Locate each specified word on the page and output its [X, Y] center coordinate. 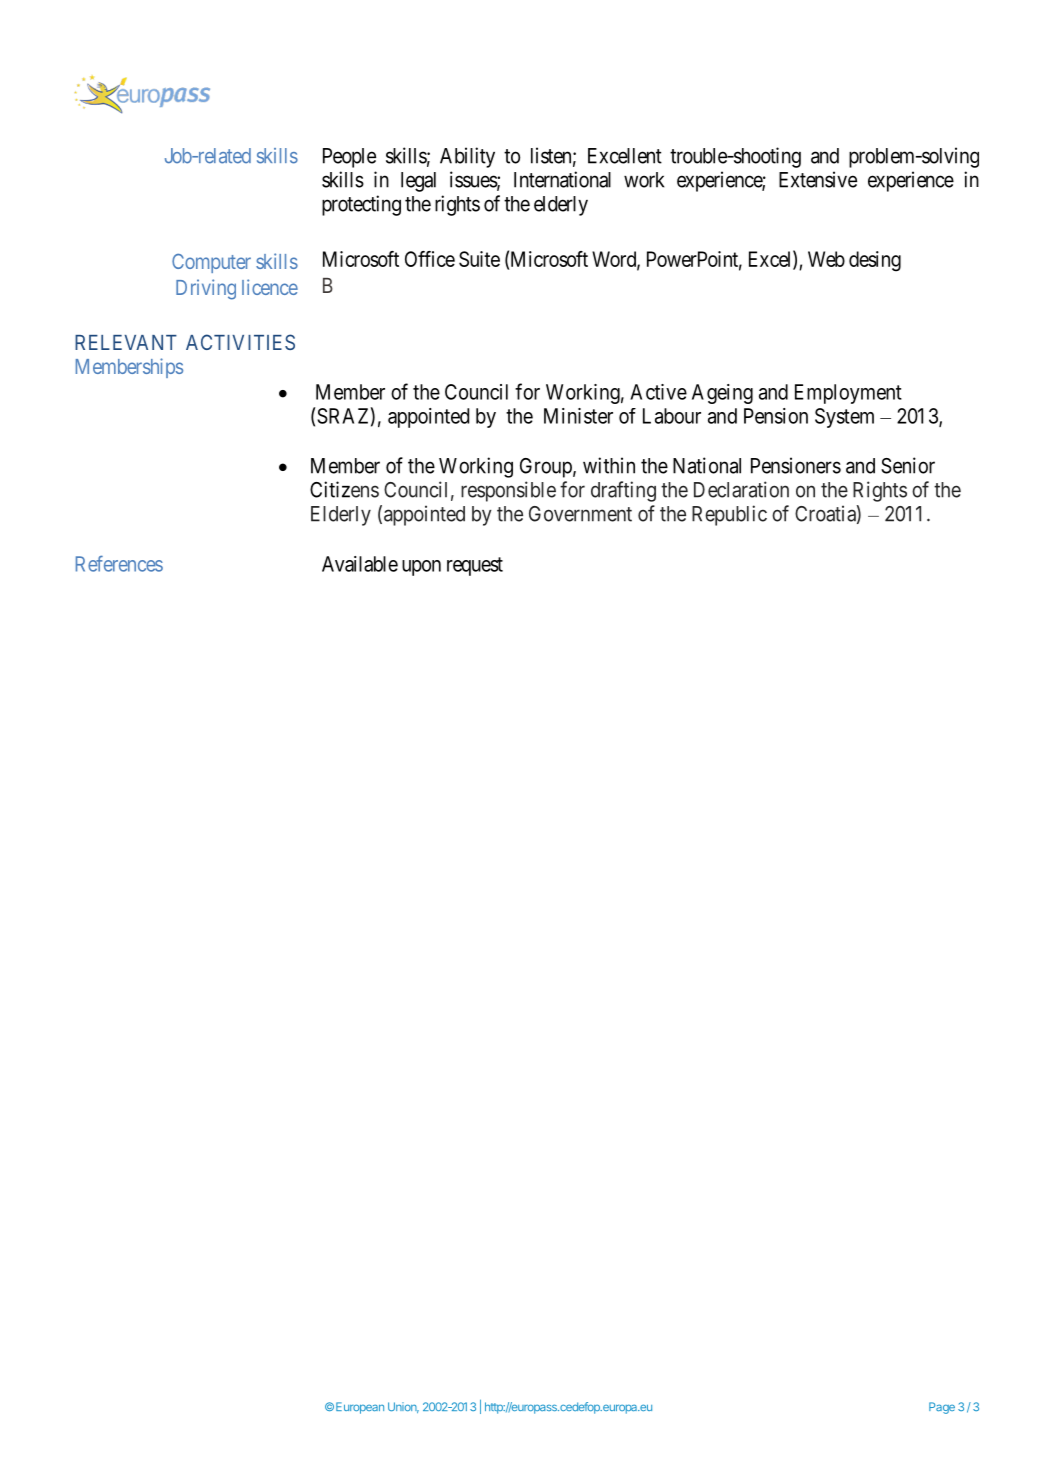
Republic [729, 515]
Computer [211, 263]
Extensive [818, 179]
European [360, 1408]
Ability [467, 157]
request [475, 566]
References [119, 563]
